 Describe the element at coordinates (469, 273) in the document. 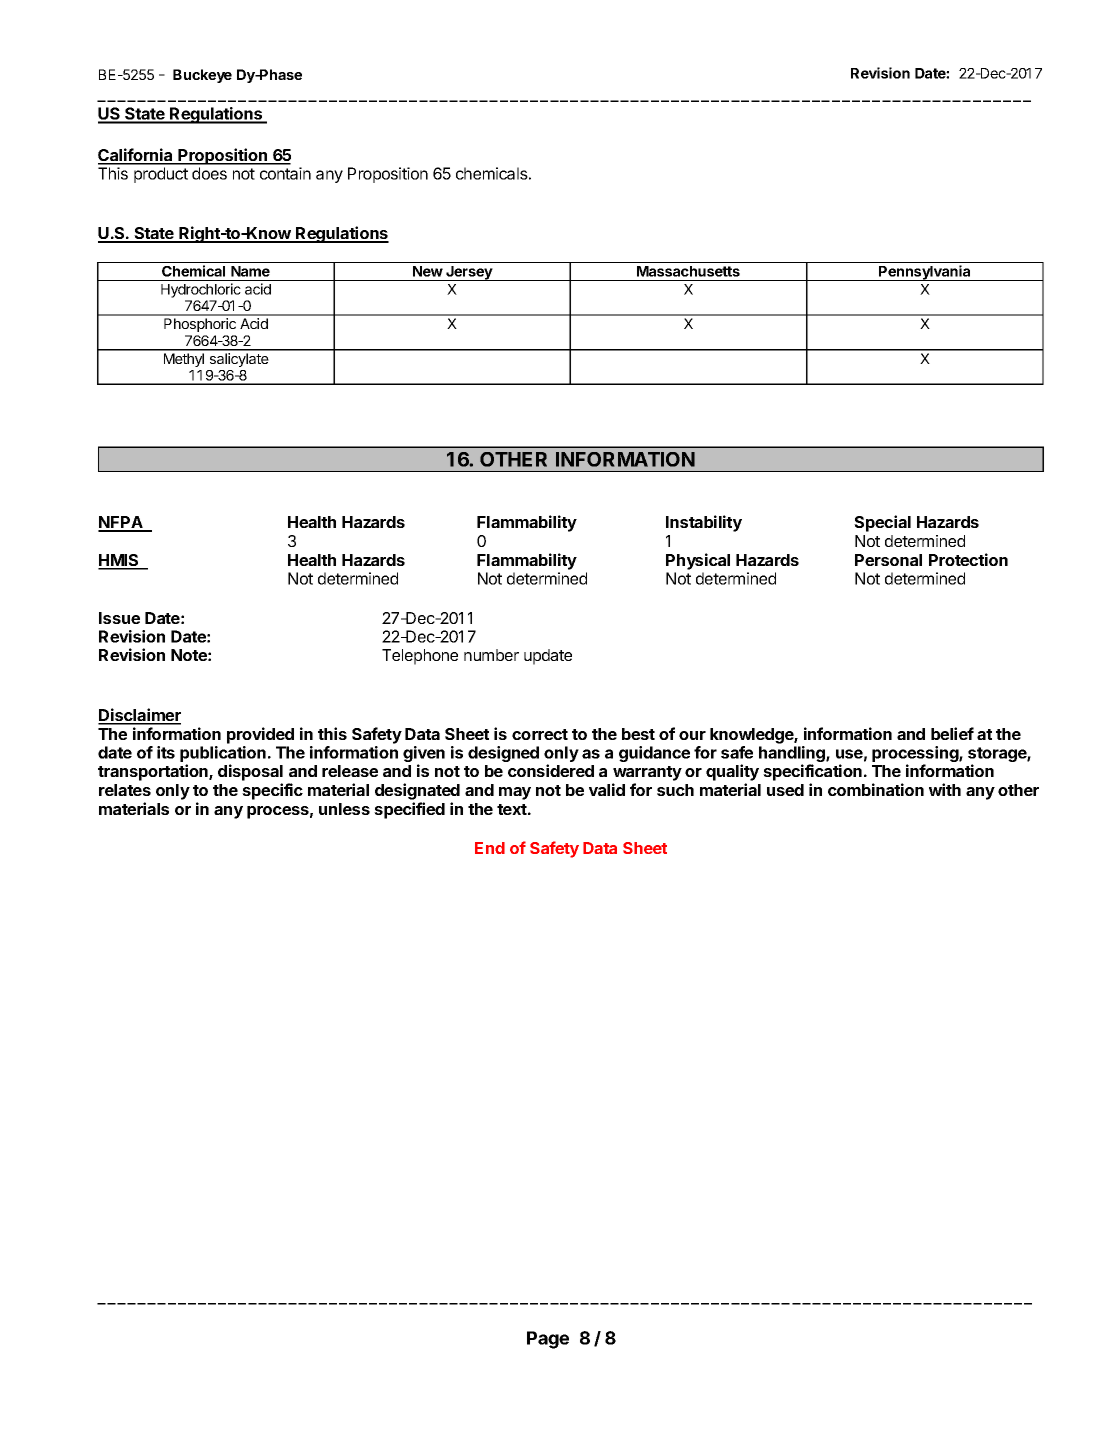

I see `Jersey` at that location.
